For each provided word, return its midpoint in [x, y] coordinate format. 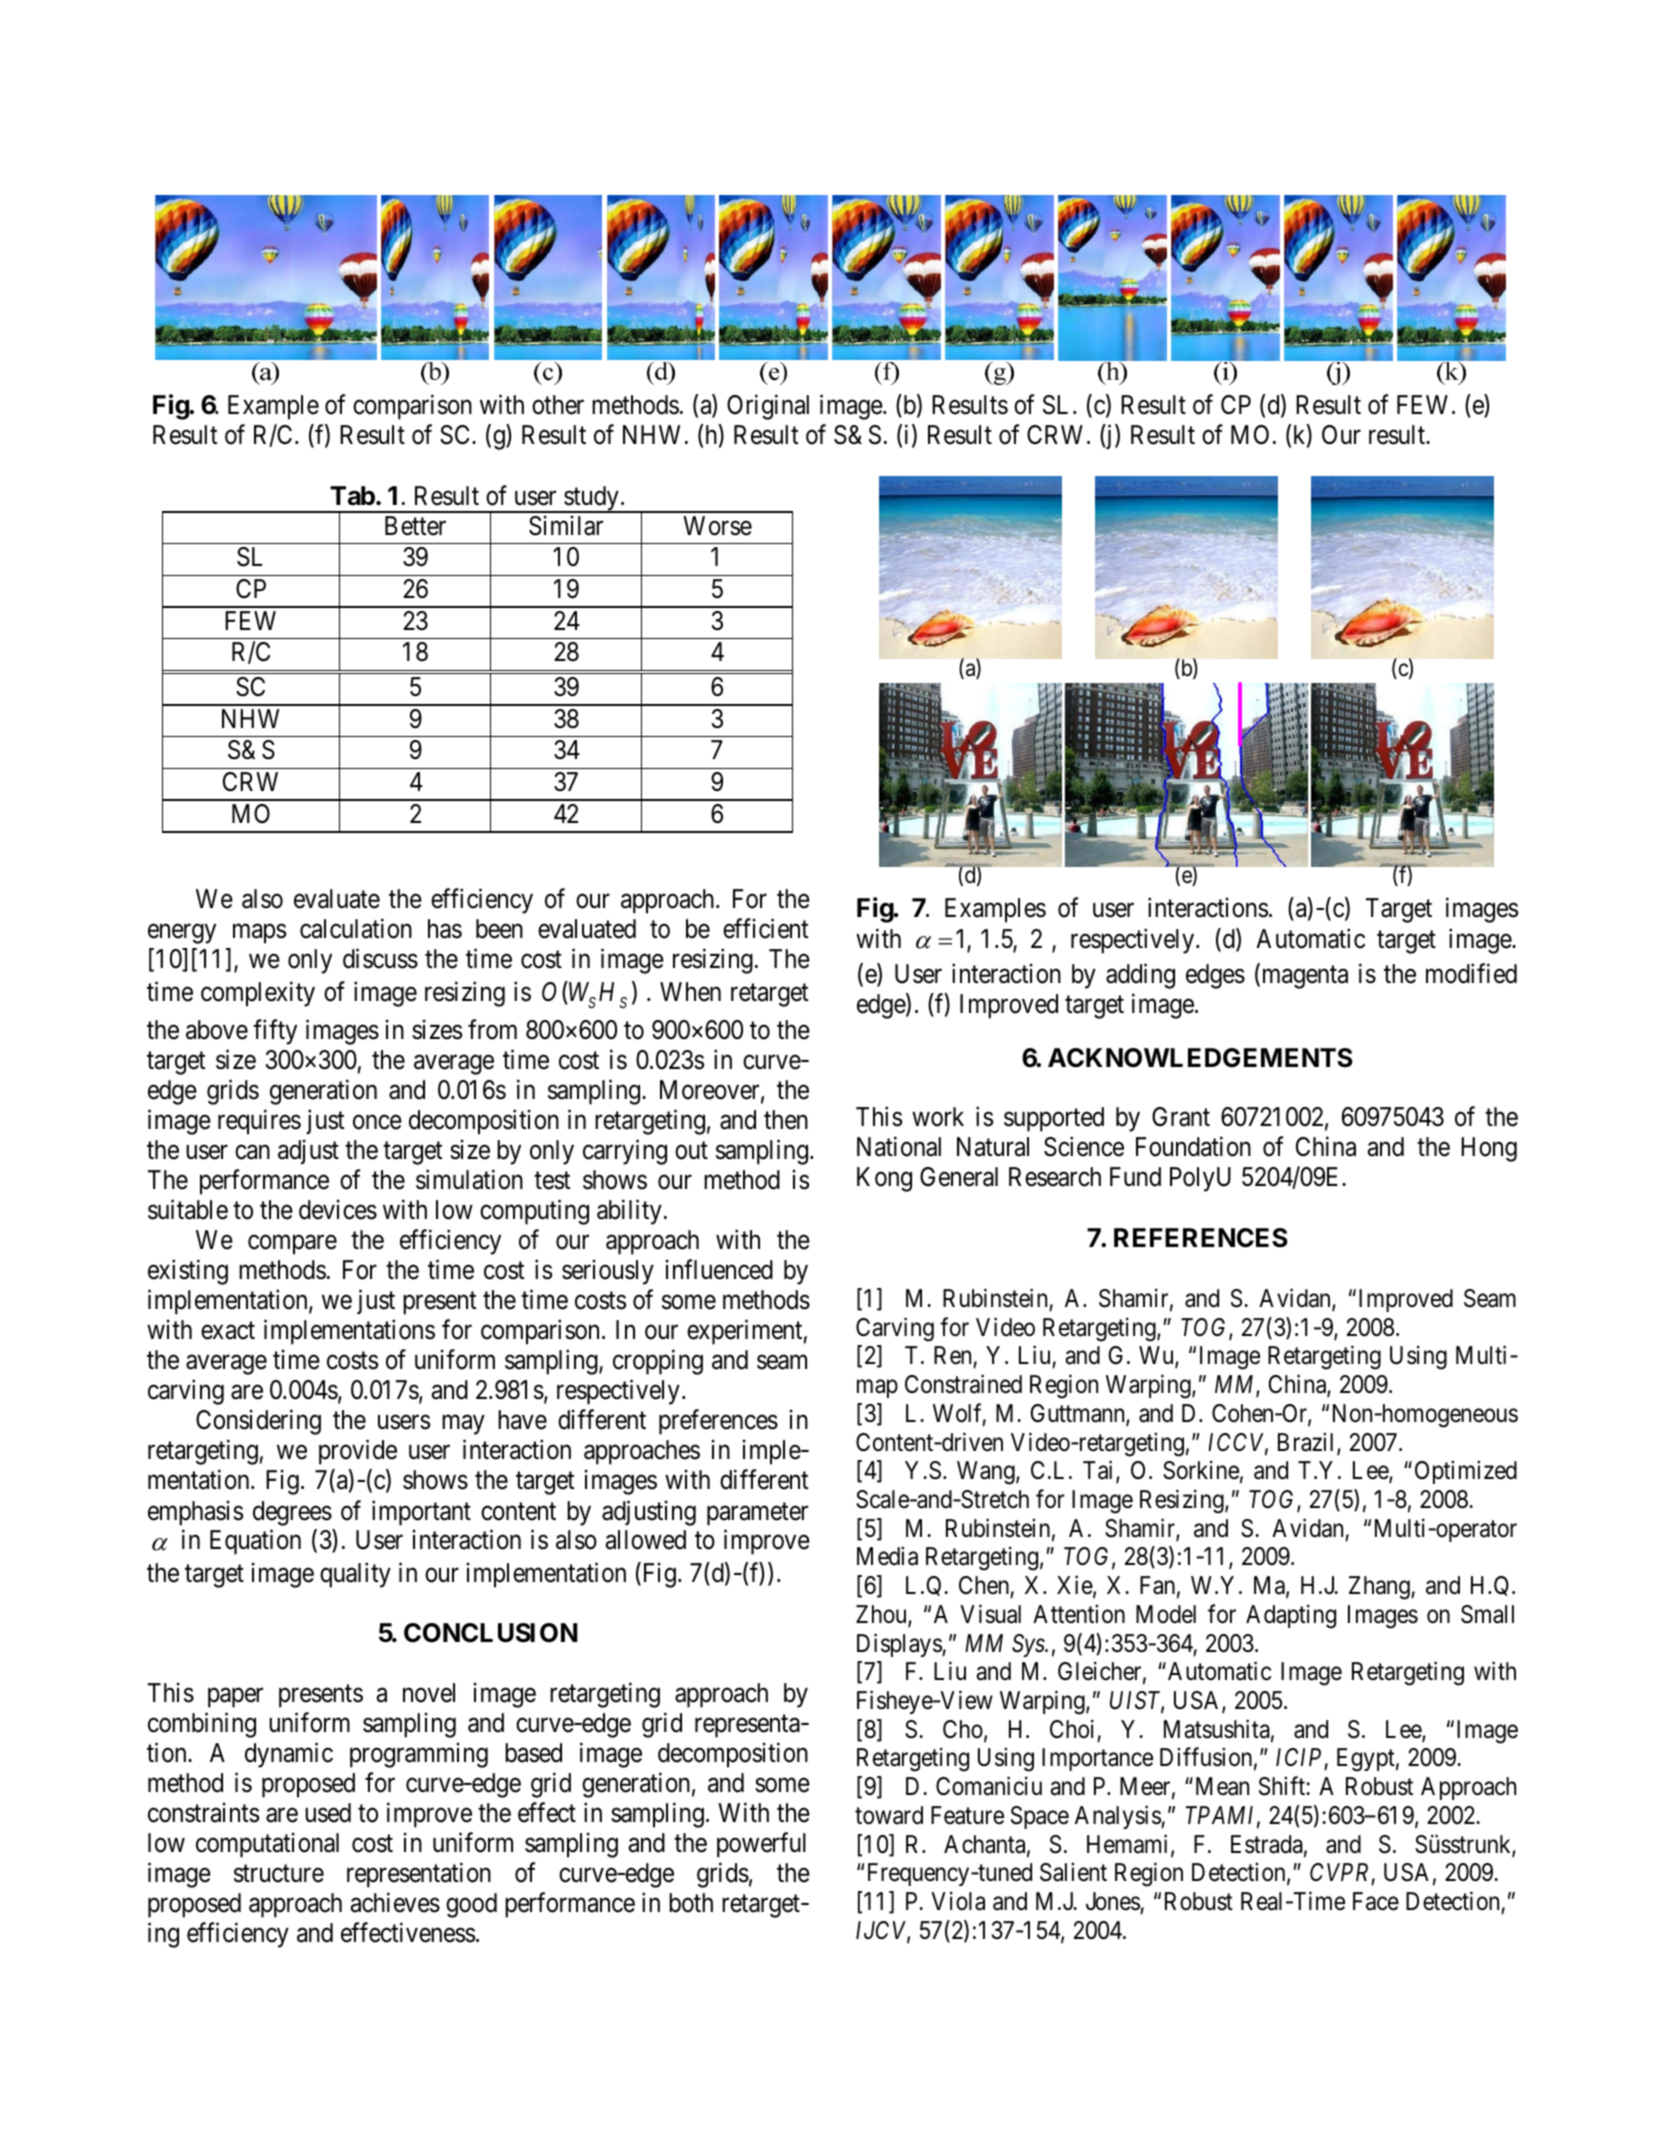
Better [415, 526]
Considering [258, 1422]
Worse [717, 526]
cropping [658, 1362]
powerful [761, 1845]
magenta [1303, 977]
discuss [380, 959]
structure [279, 1874]
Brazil [1308, 1443]
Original [768, 407]
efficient [765, 928]
